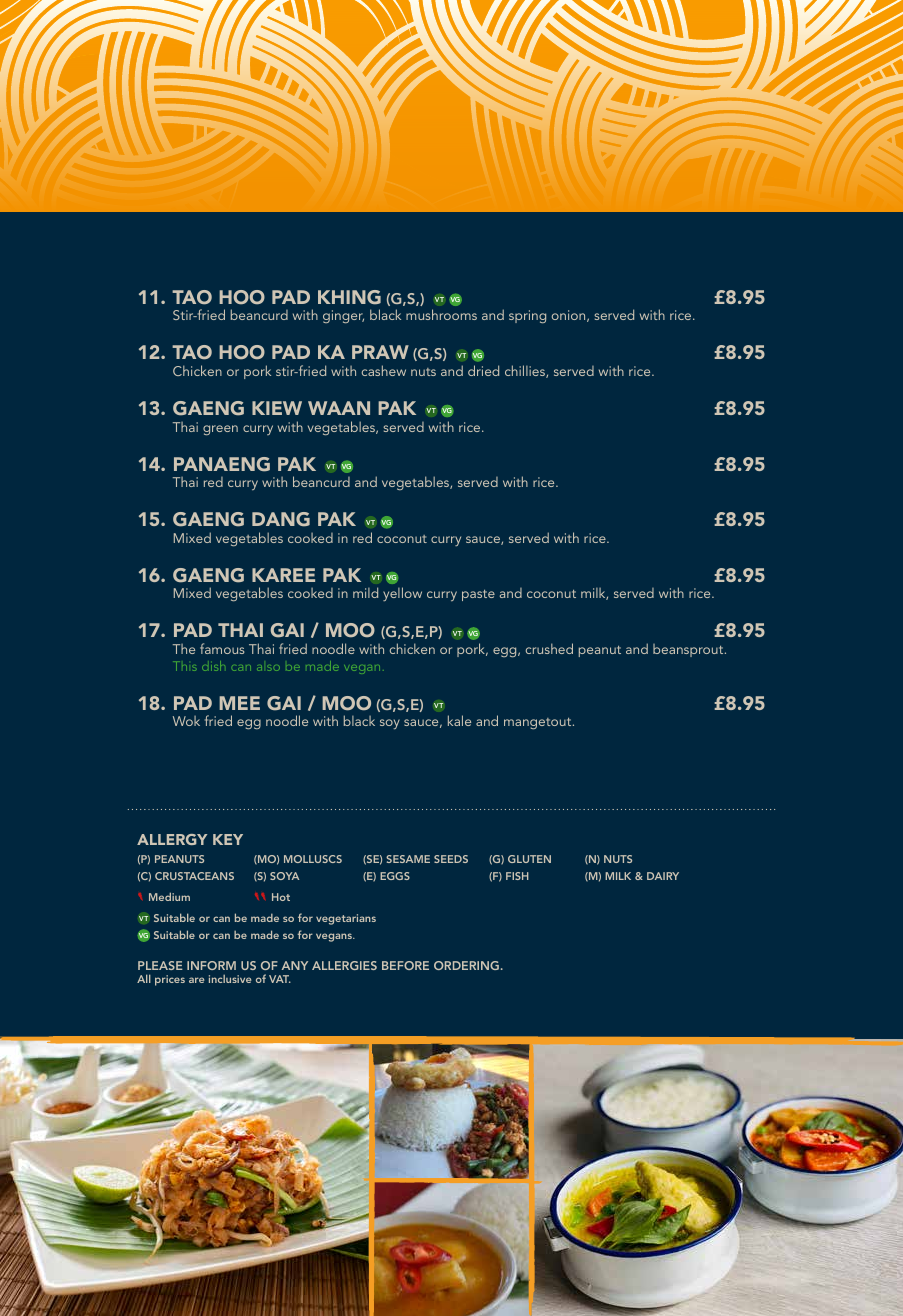 This document has width=903, height=1316. I want to click on GLUTEN, so click(529, 859).
